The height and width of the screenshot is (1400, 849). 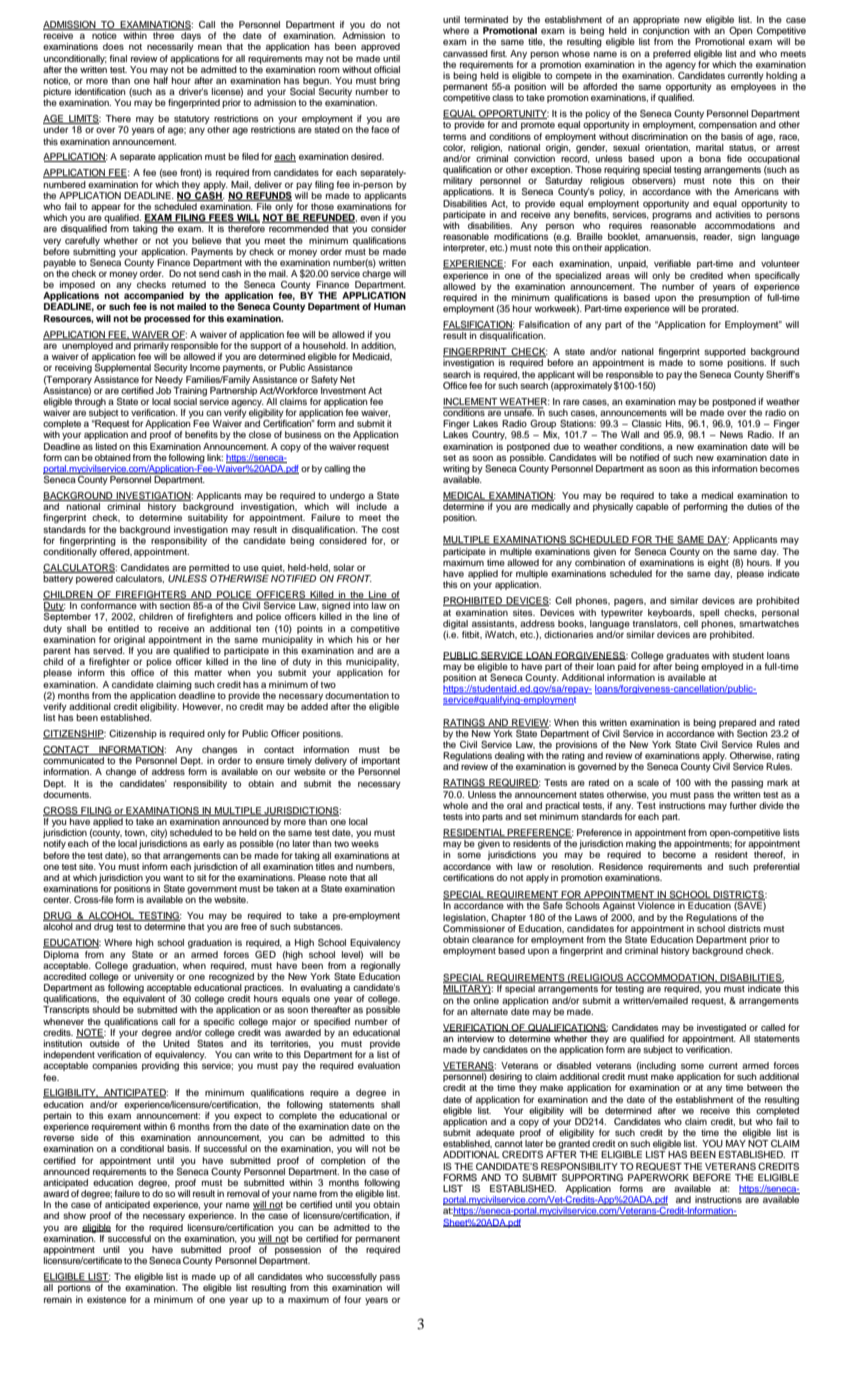 What do you see at coordinates (387, 69) in the screenshot?
I see `official` at bounding box center [387, 69].
